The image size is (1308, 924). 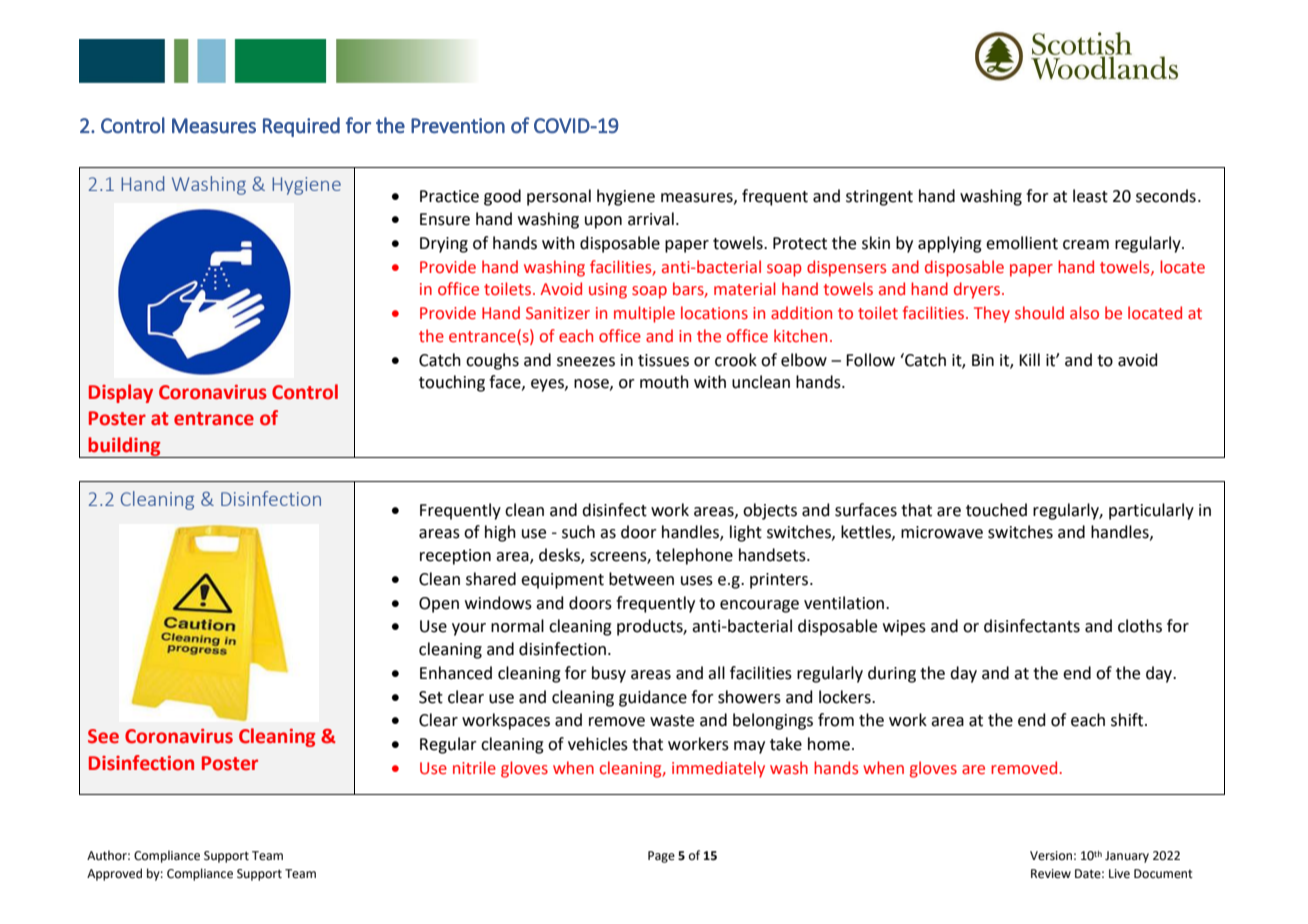 I want to click on during, so click(x=892, y=674).
